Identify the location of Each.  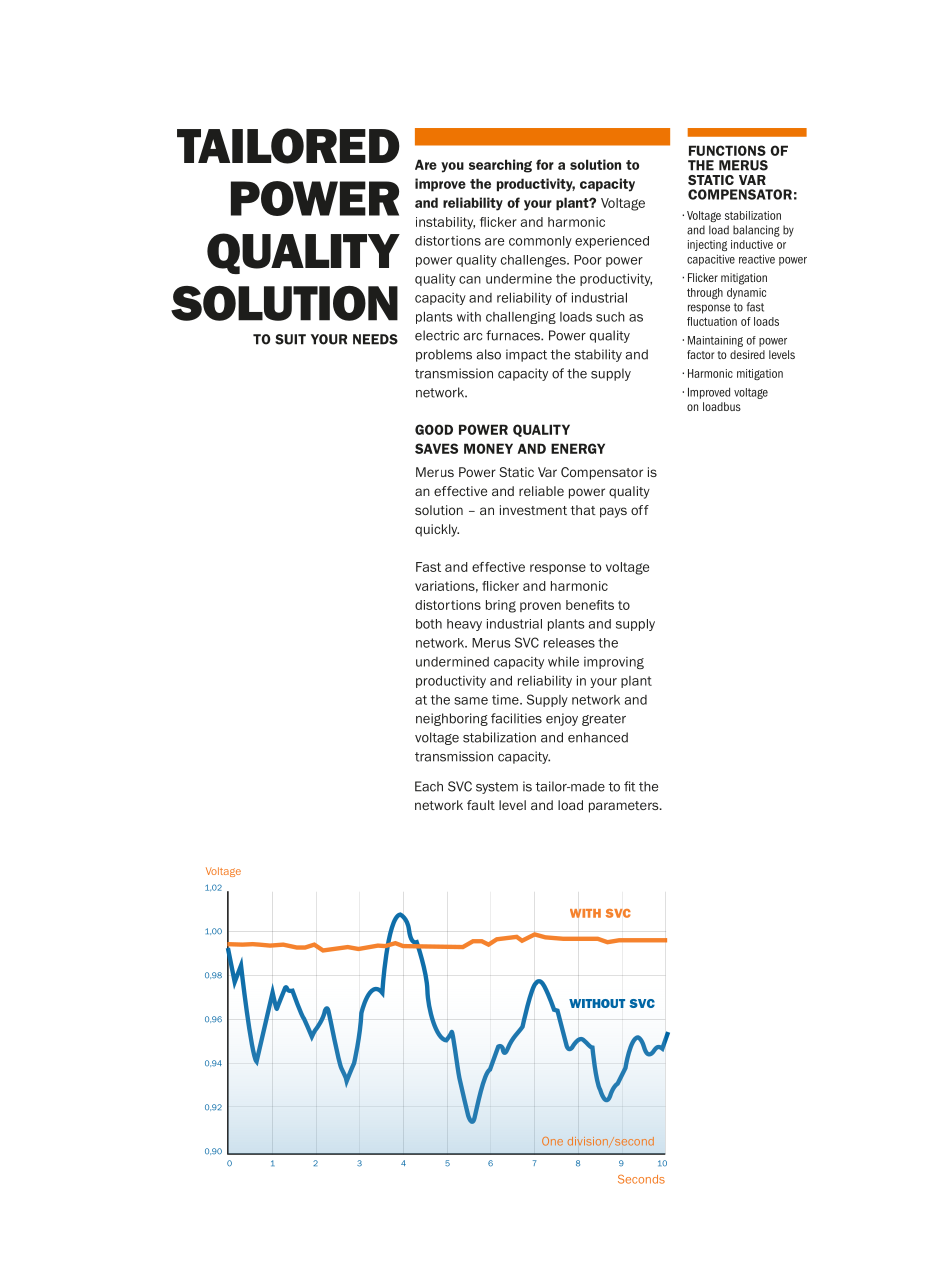
(429, 786).
